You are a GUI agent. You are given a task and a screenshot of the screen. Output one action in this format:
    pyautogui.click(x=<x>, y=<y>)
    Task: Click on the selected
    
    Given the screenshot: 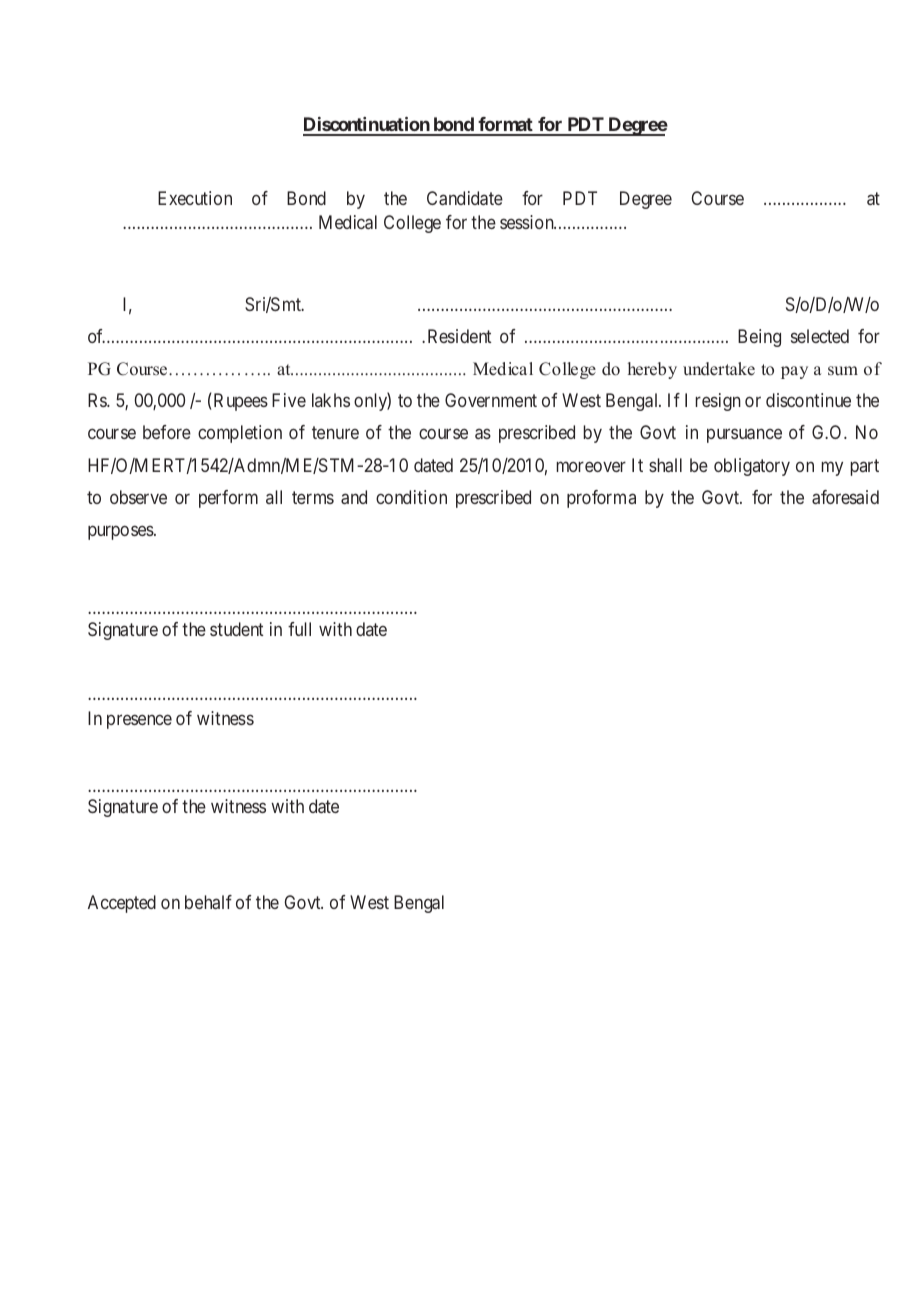 What is the action you would take?
    pyautogui.click(x=820, y=336)
